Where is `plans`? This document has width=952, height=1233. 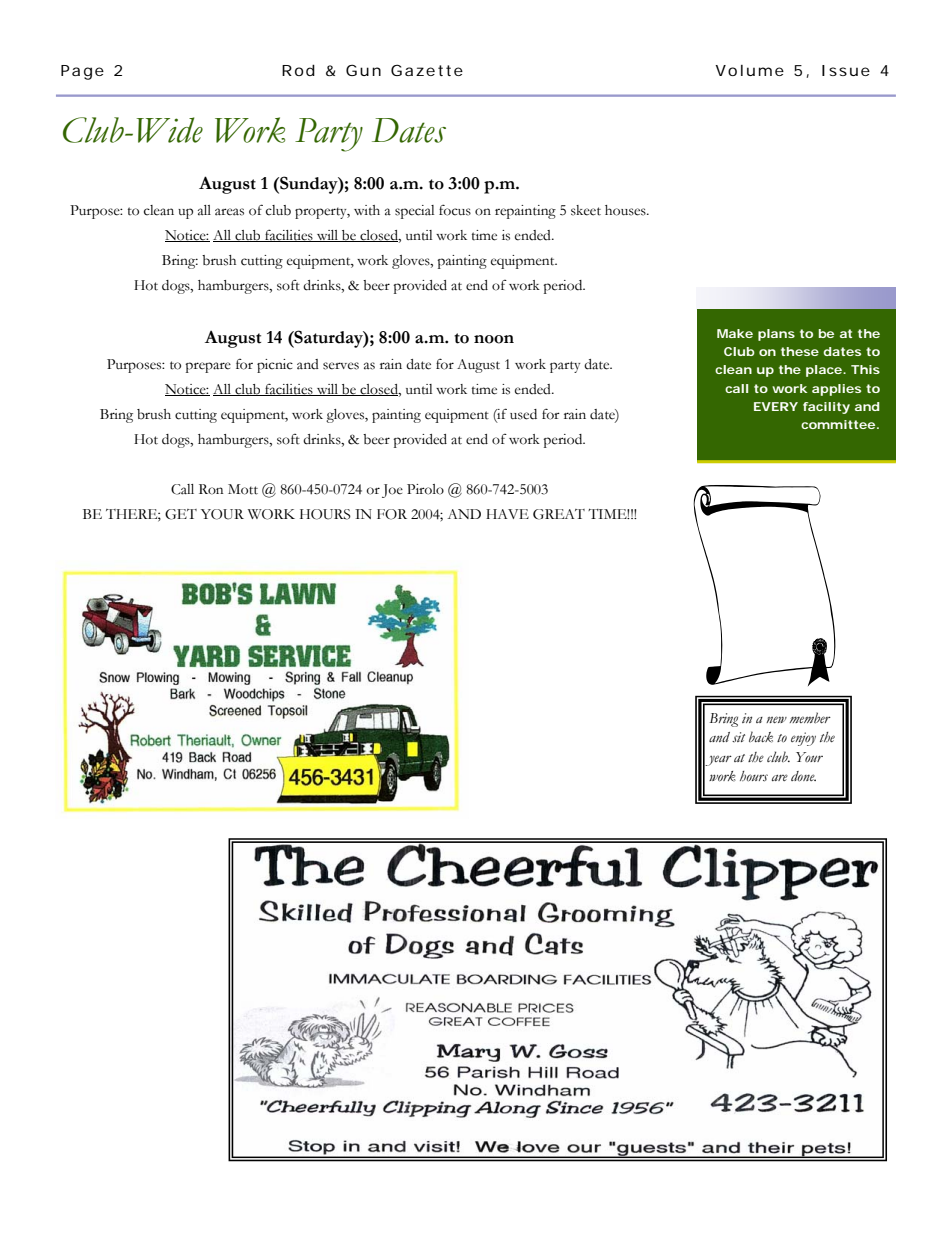 plans is located at coordinates (776, 335).
